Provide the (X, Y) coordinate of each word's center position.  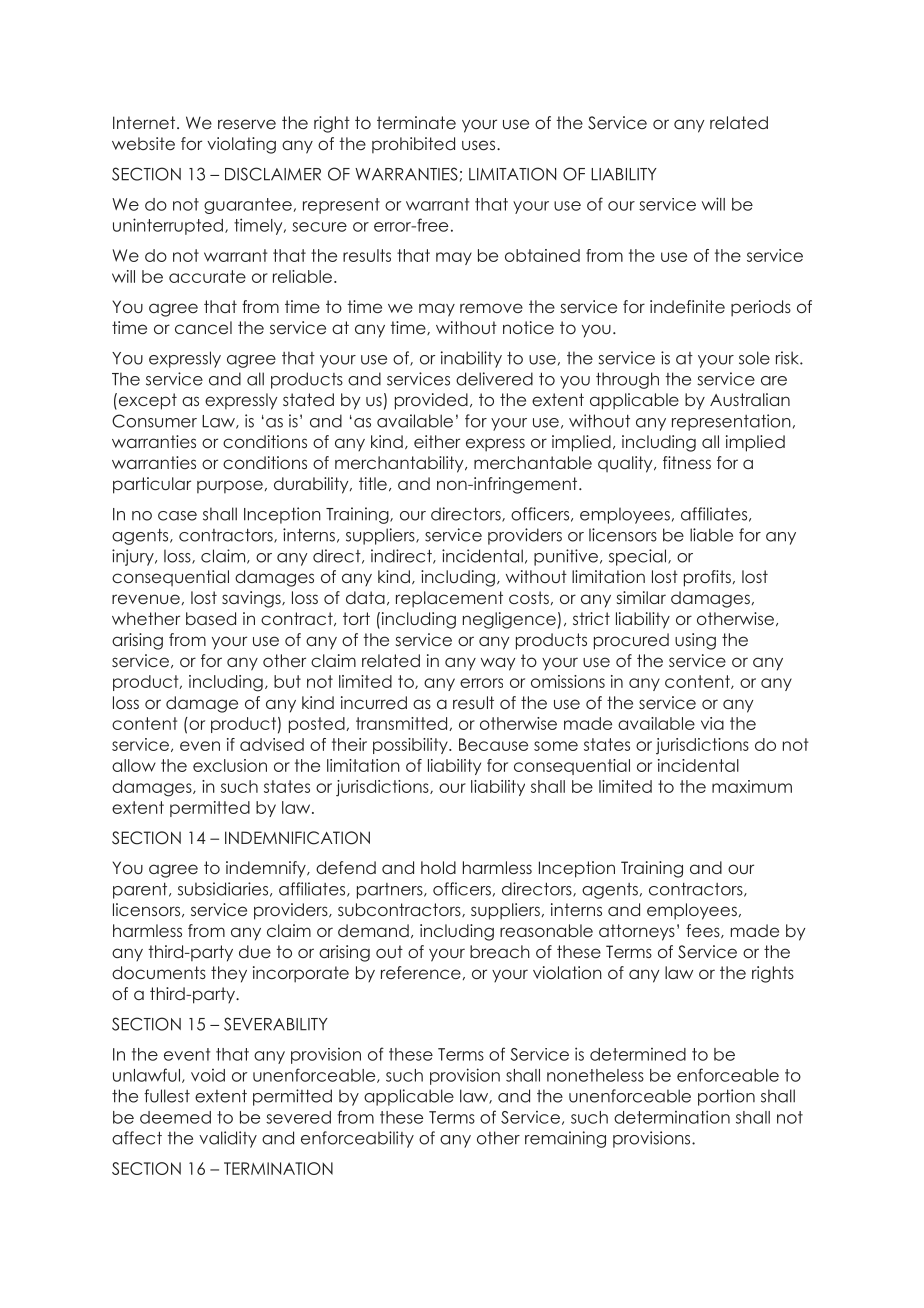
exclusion (230, 765)
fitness (687, 462)
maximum (752, 786)
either (437, 441)
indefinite (687, 306)
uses (480, 145)
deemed (175, 1117)
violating (241, 145)
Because (493, 744)
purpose (230, 487)
